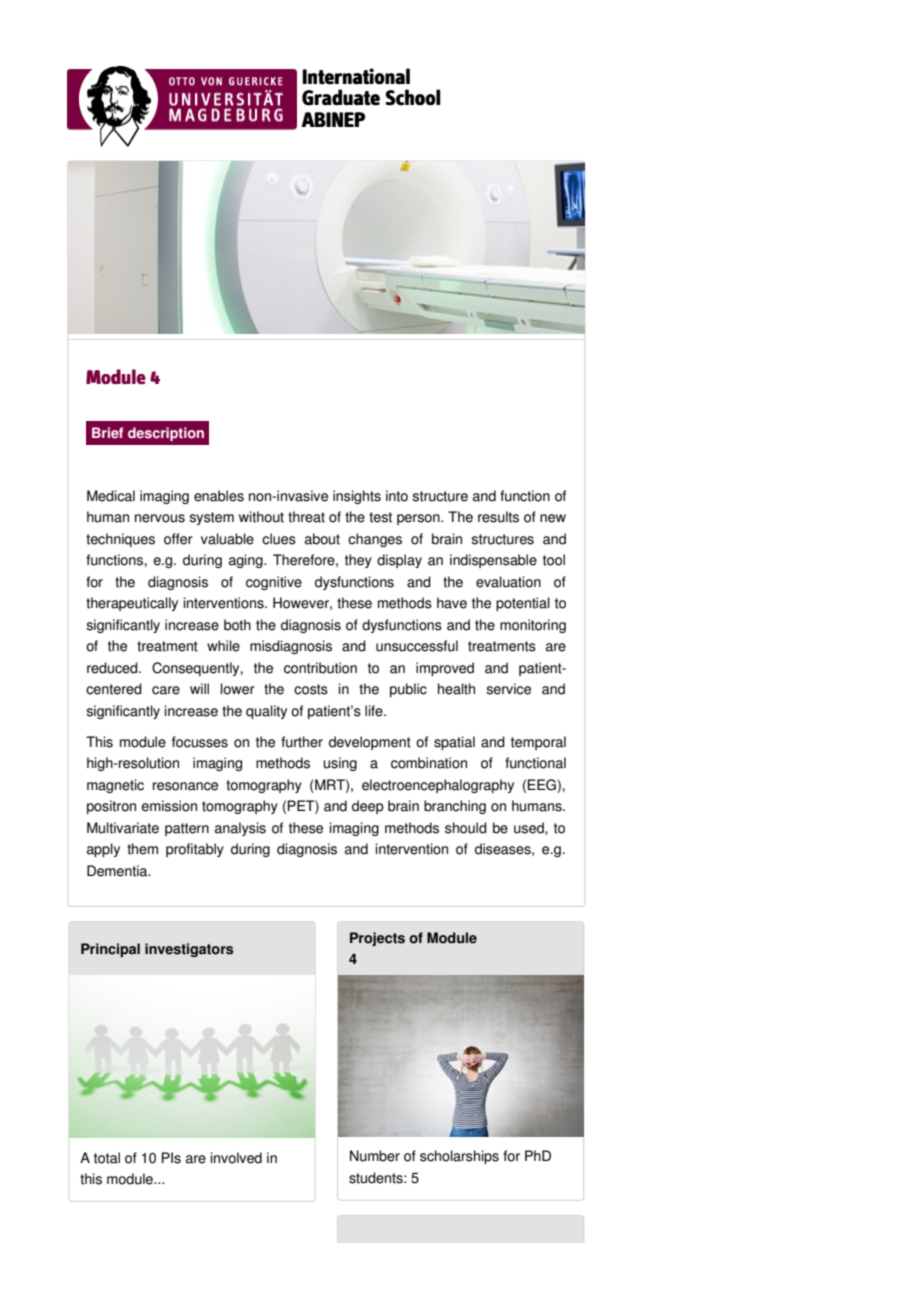 The image size is (924, 1308). What do you see at coordinates (166, 434) in the image?
I see `description` at bounding box center [166, 434].
